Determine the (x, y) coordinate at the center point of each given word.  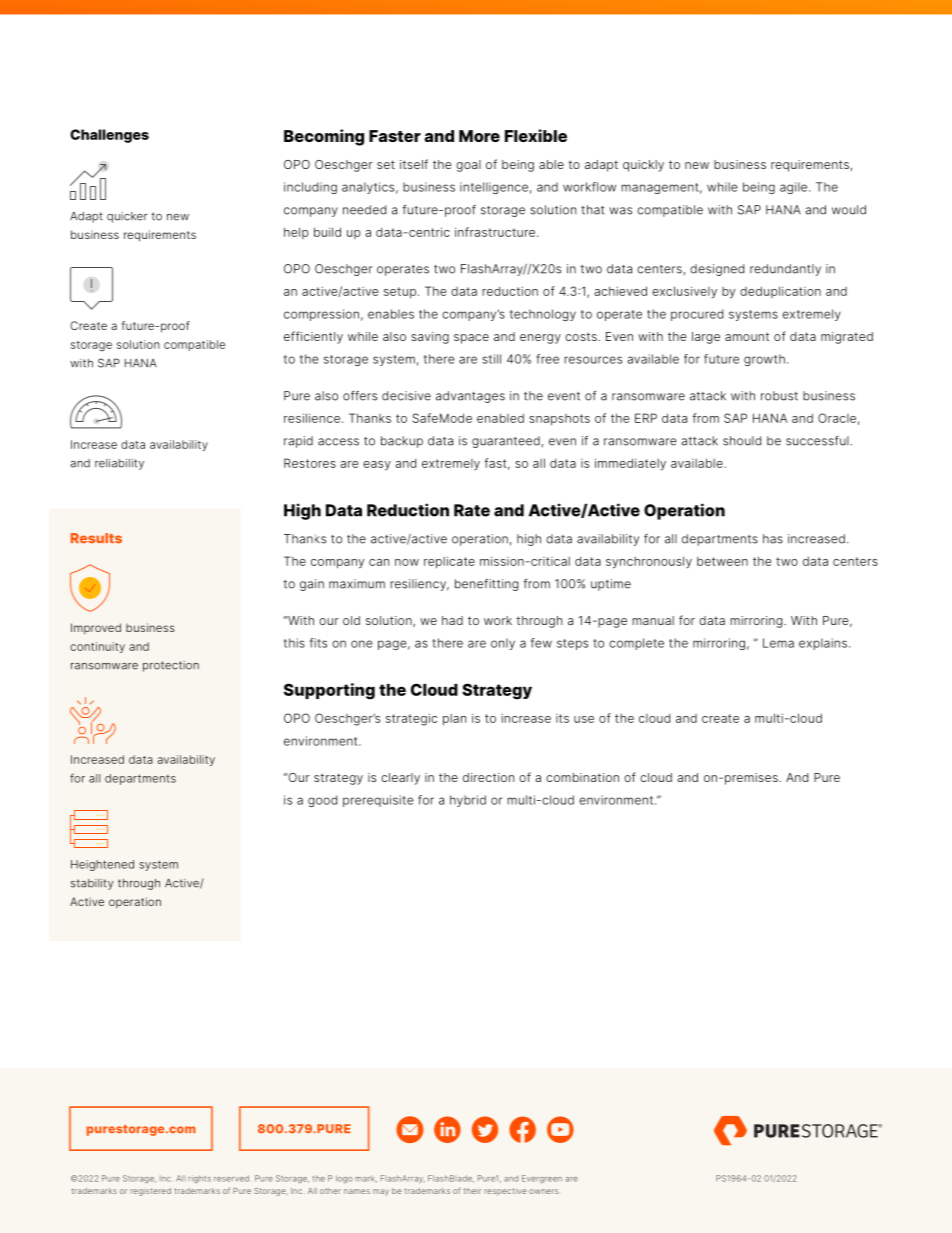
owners (545, 1191)
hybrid (468, 801)
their (472, 1191)
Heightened (102, 865)
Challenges (109, 136)
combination (582, 777)
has (773, 539)
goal (468, 166)
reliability (119, 464)
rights (199, 1179)
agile (795, 188)
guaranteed (506, 442)
